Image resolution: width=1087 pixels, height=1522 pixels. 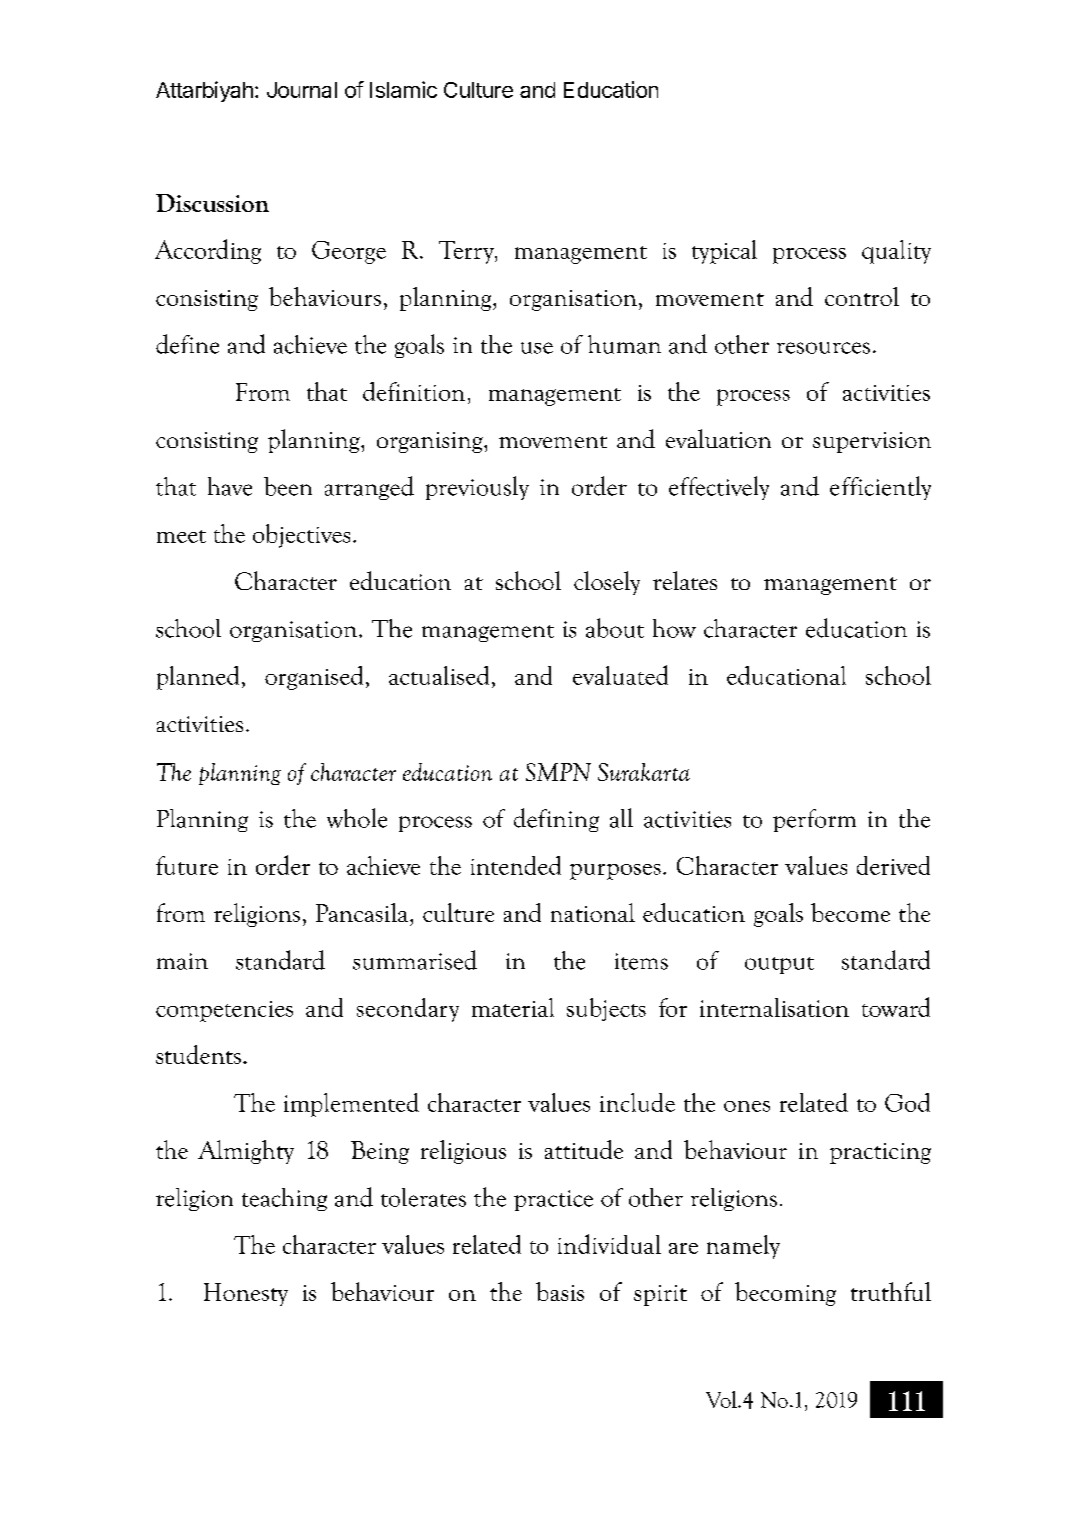 I want to click on Journal, so click(x=302, y=90).
